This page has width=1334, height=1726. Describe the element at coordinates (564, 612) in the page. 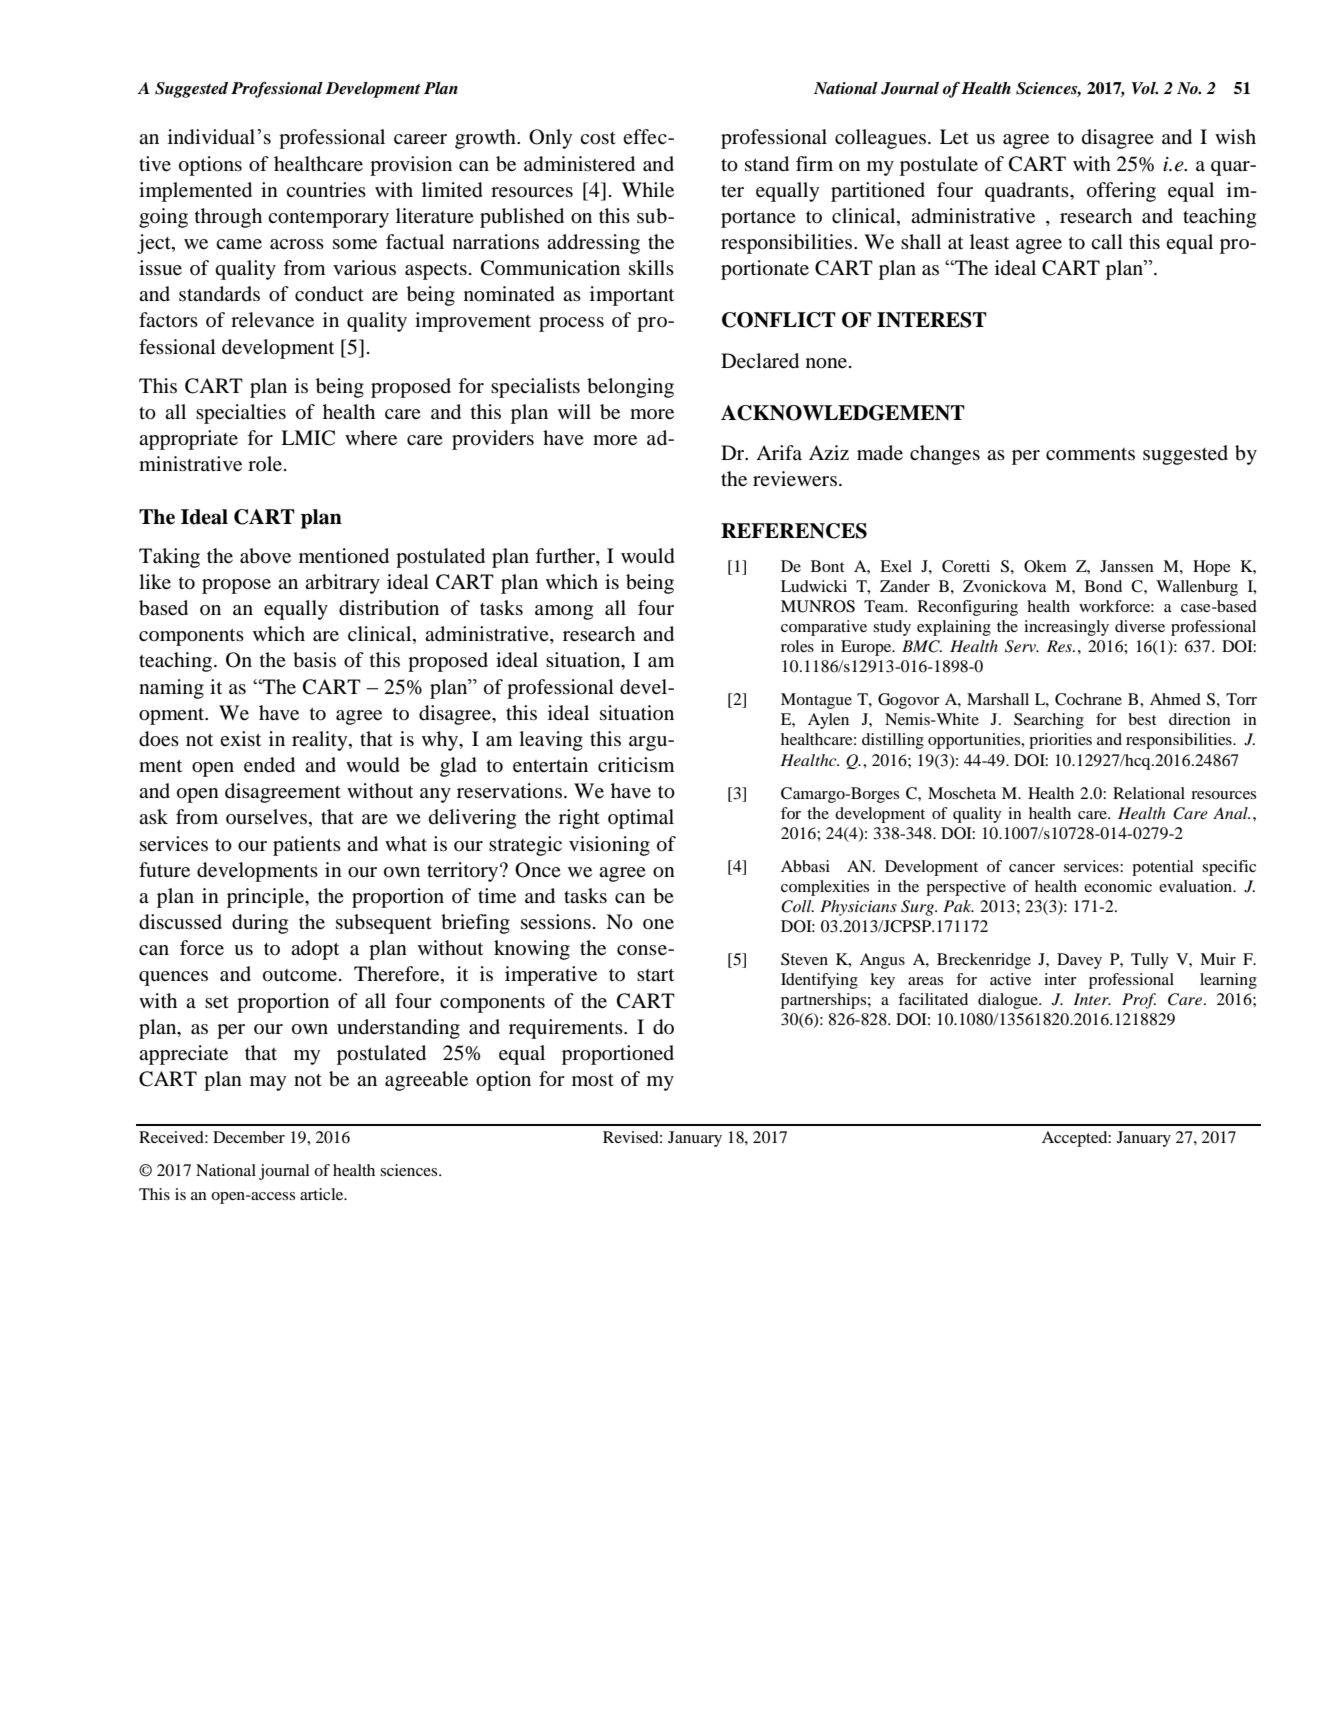

I see `among` at that location.
